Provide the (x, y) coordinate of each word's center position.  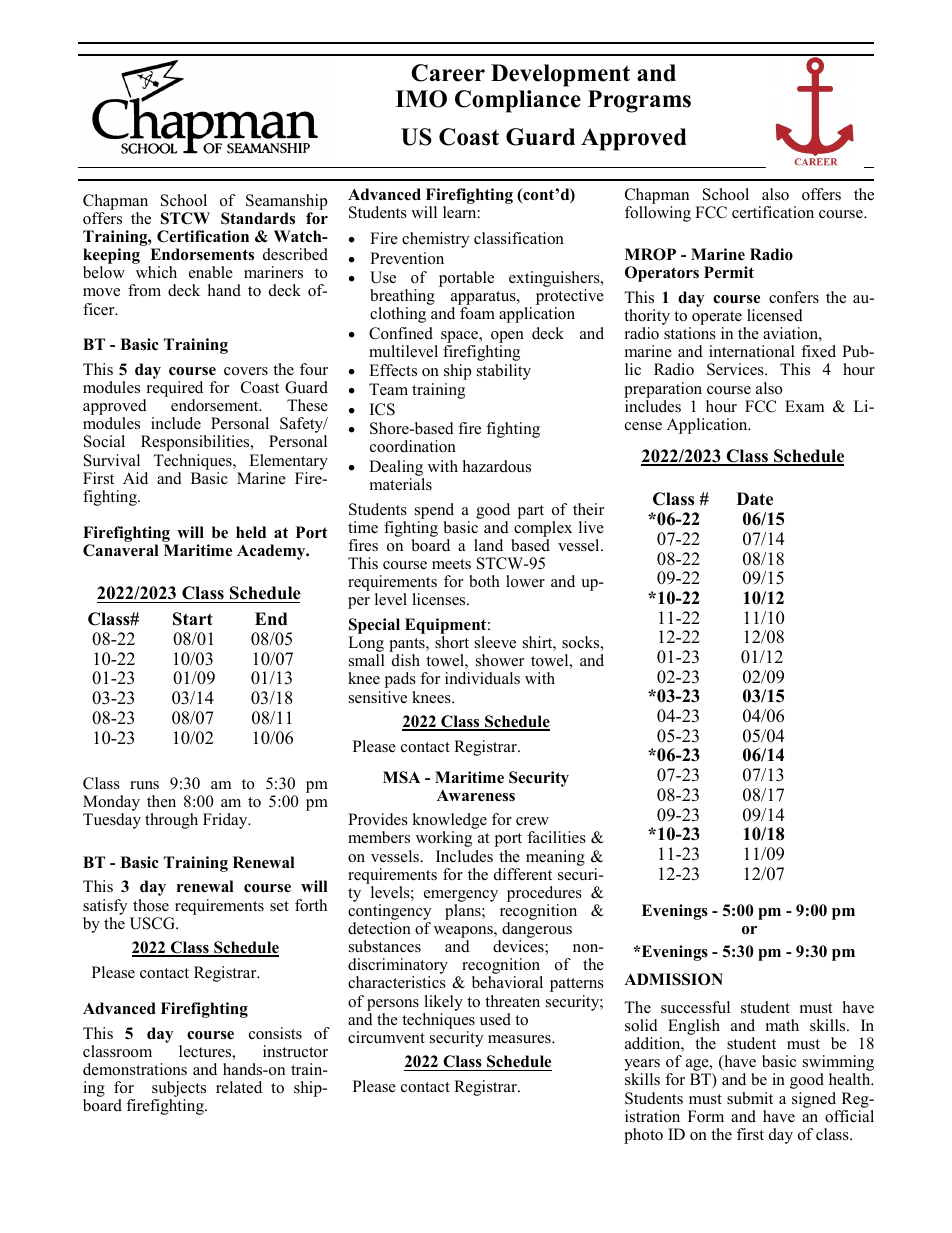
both (484, 581)
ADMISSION (673, 979)
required (173, 390)
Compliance (518, 101)
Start (193, 619)
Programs (639, 101)
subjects (179, 1090)
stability (504, 372)
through (171, 821)
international (752, 351)
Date (755, 499)
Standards (258, 218)
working (444, 839)
